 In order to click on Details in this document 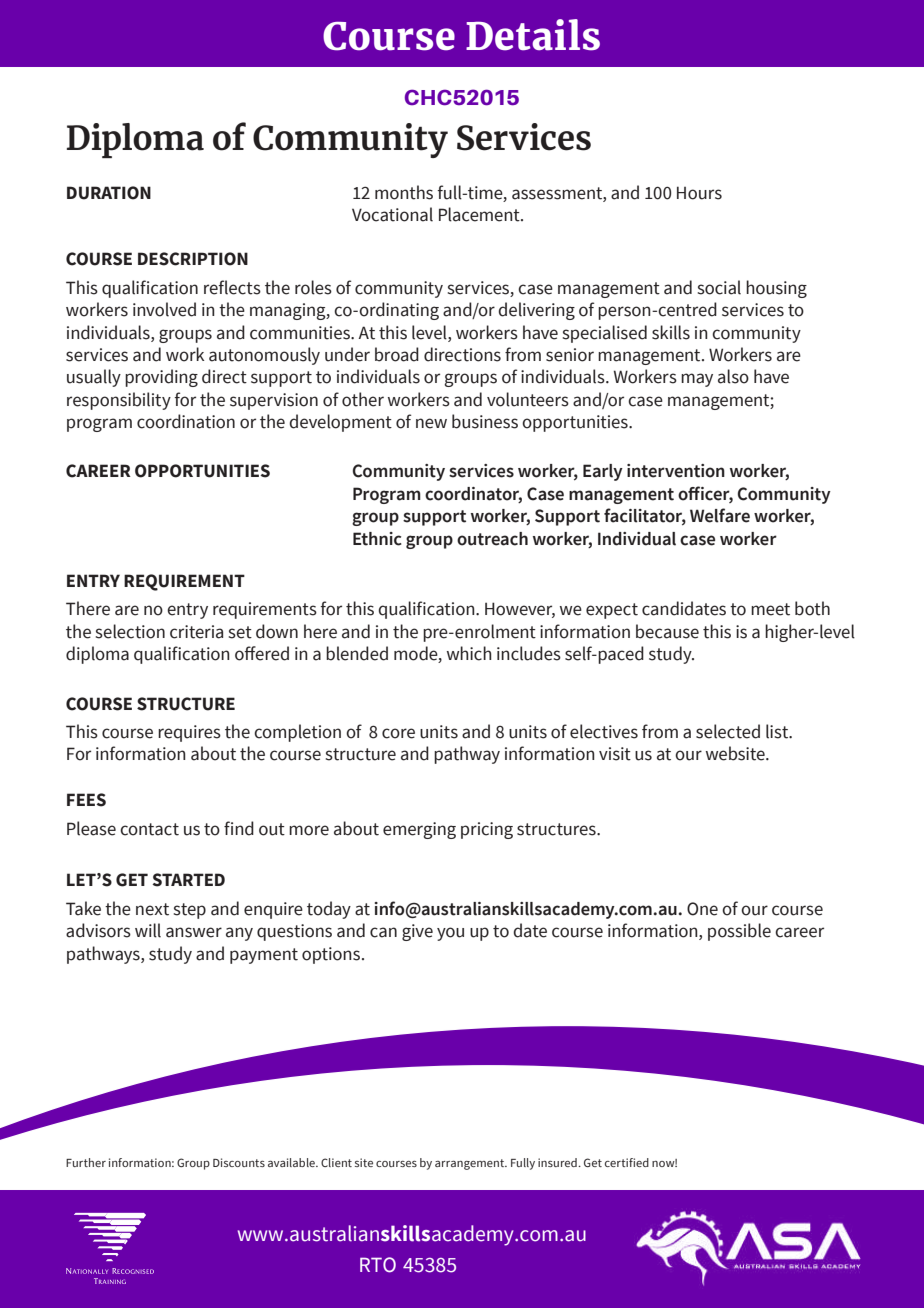, I will do `click(533, 35)`.
